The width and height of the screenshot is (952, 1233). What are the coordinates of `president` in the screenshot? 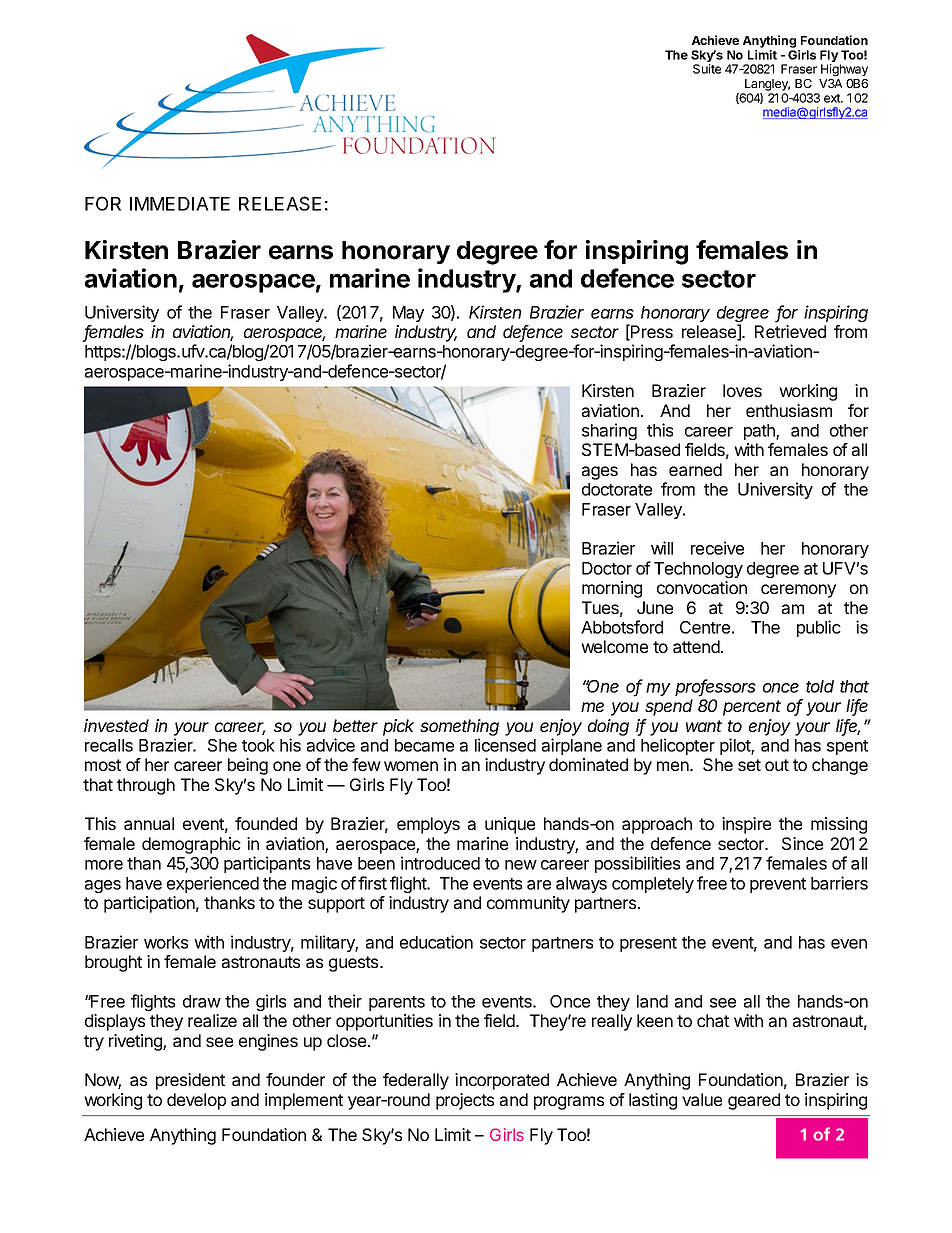 It's located at (190, 1081).
